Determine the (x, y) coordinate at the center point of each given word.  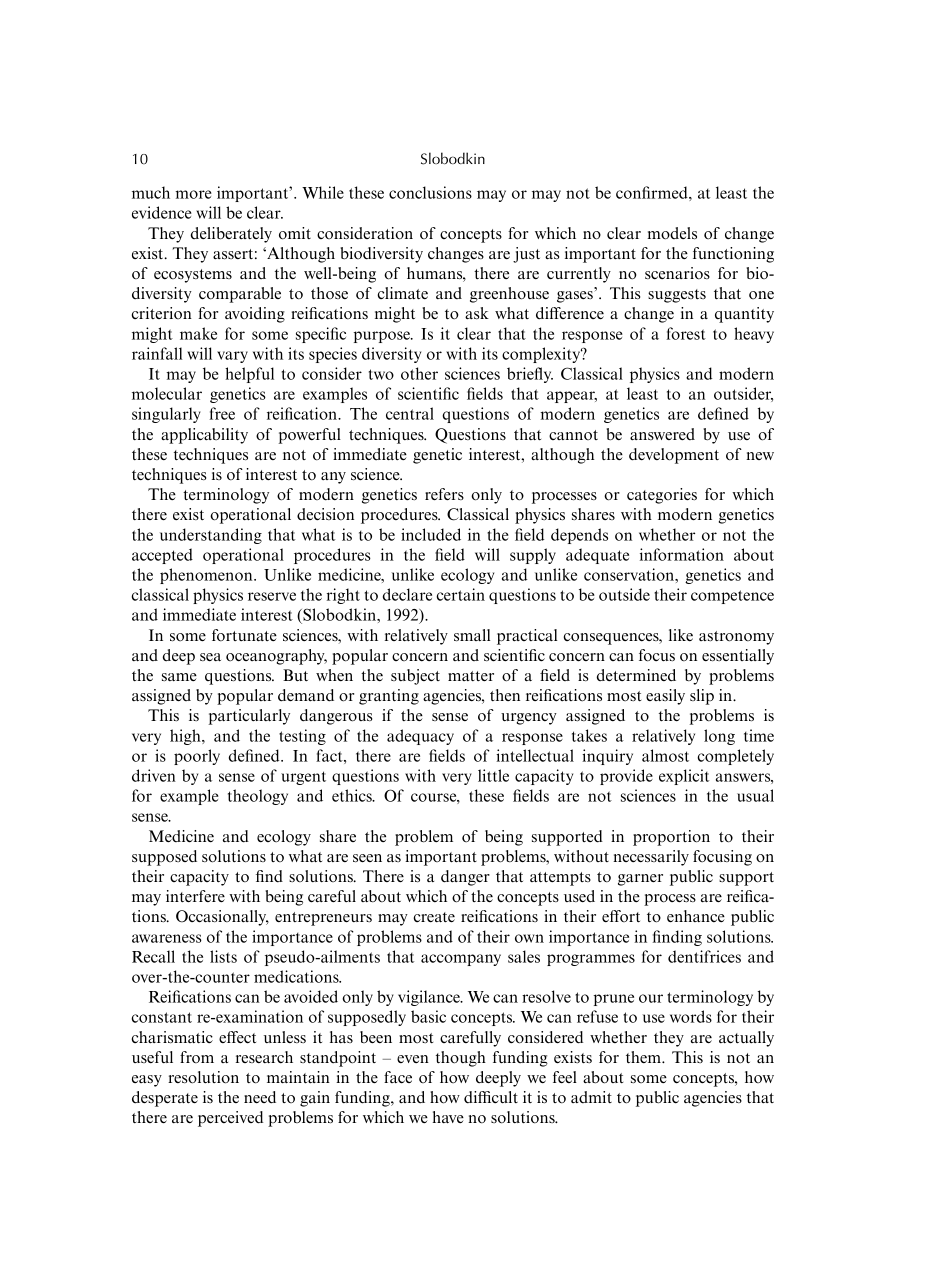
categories (662, 496)
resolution (203, 1077)
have (448, 1117)
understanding (211, 536)
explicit (684, 777)
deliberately (231, 235)
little (493, 775)
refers (444, 494)
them (644, 1057)
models (672, 233)
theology (258, 797)
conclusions (430, 192)
